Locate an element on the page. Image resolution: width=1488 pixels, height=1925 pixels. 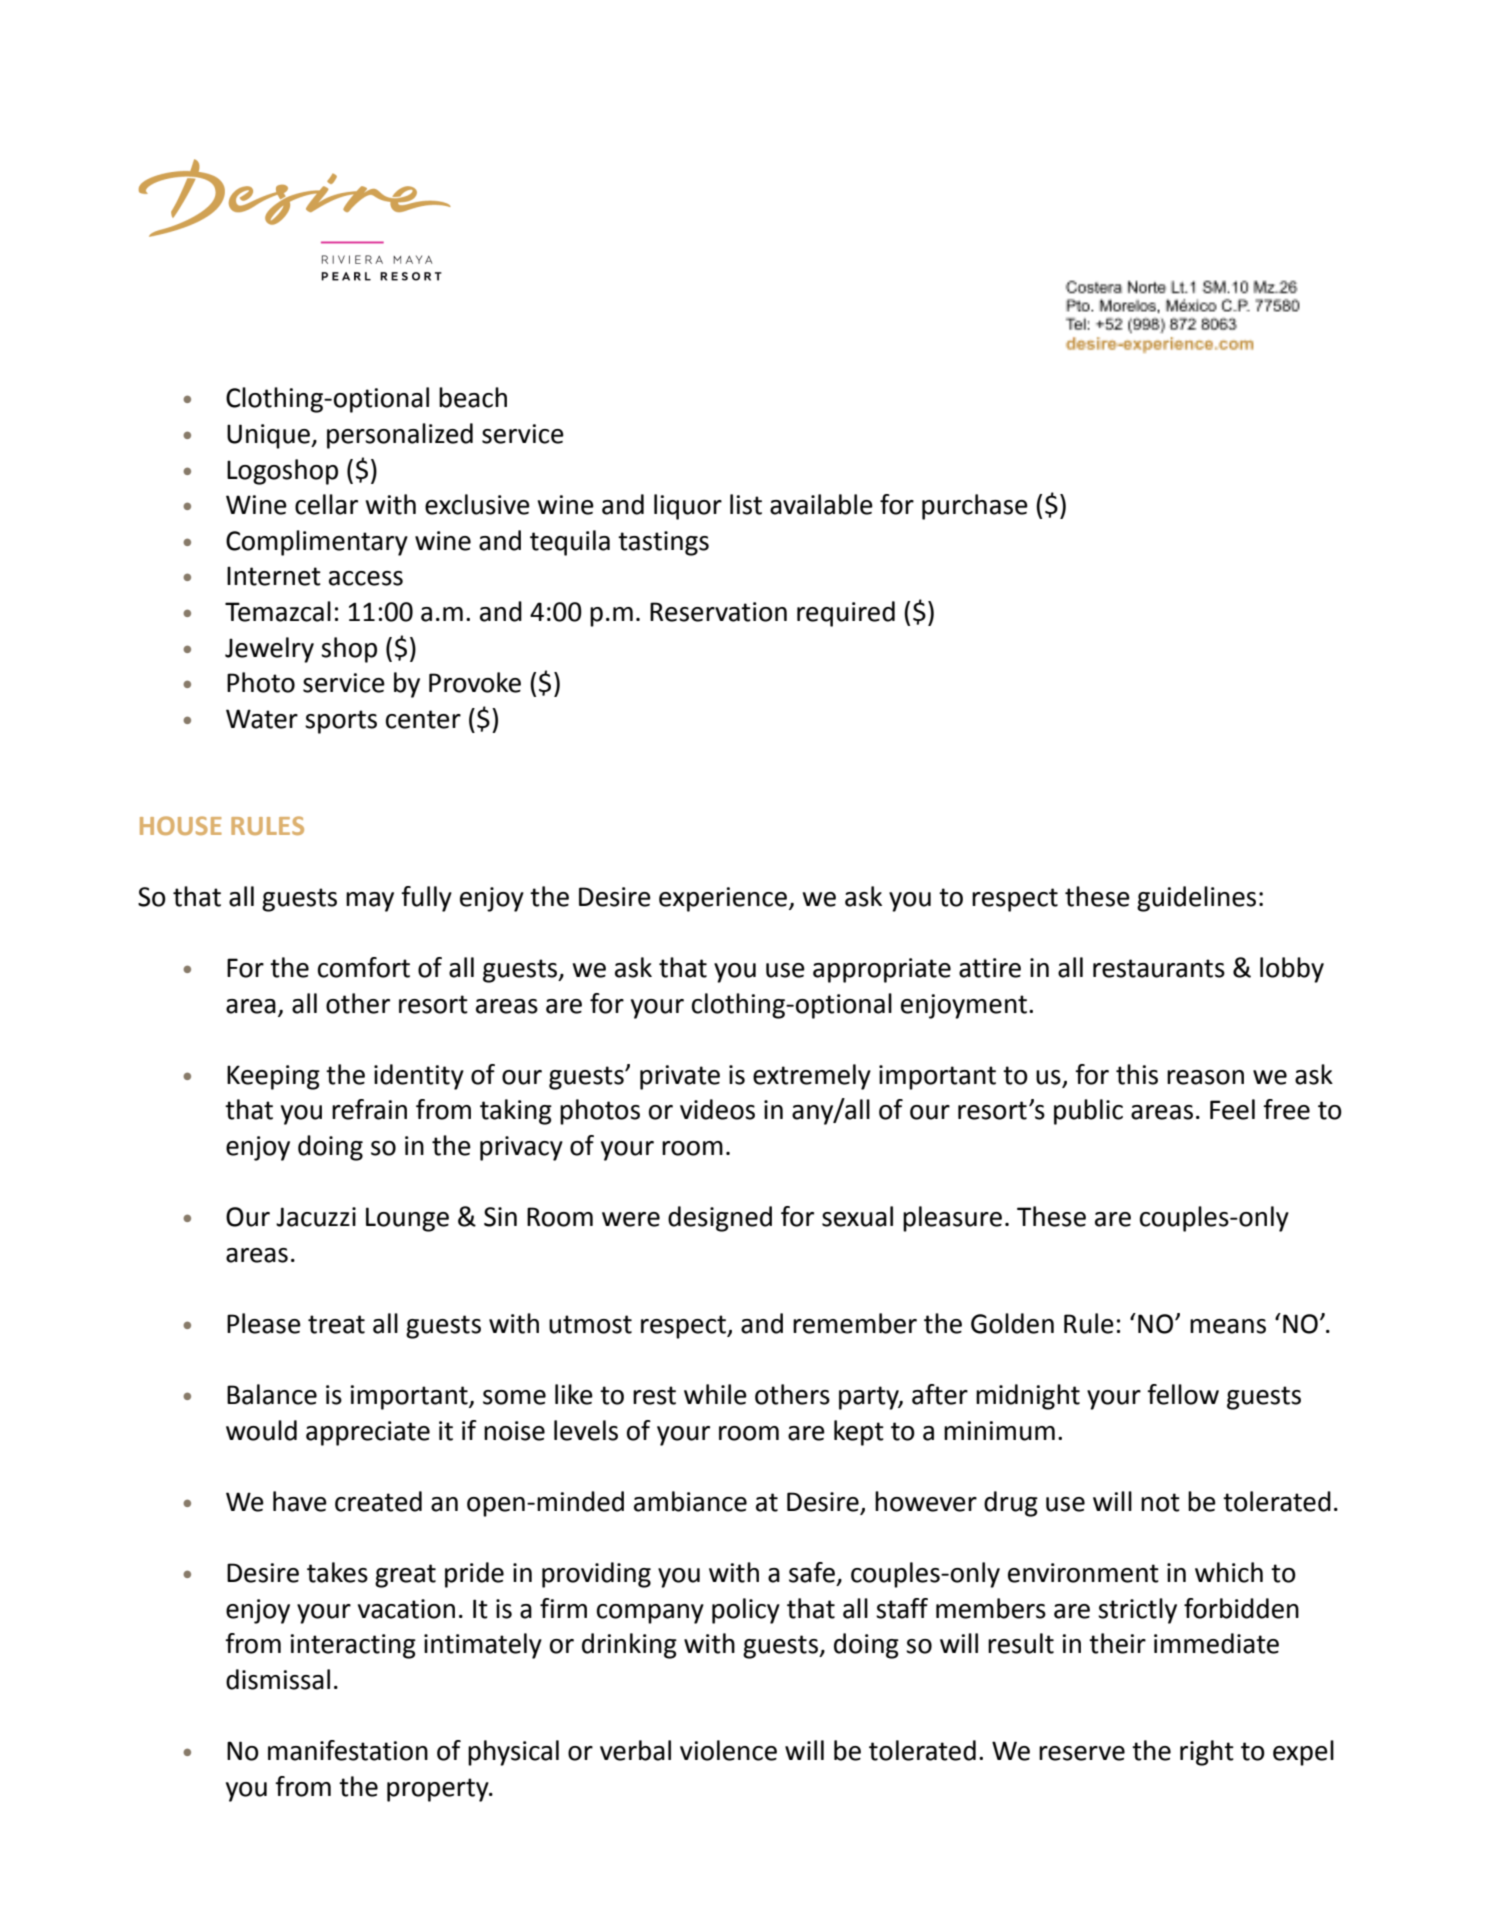
violence is located at coordinates (728, 1750).
